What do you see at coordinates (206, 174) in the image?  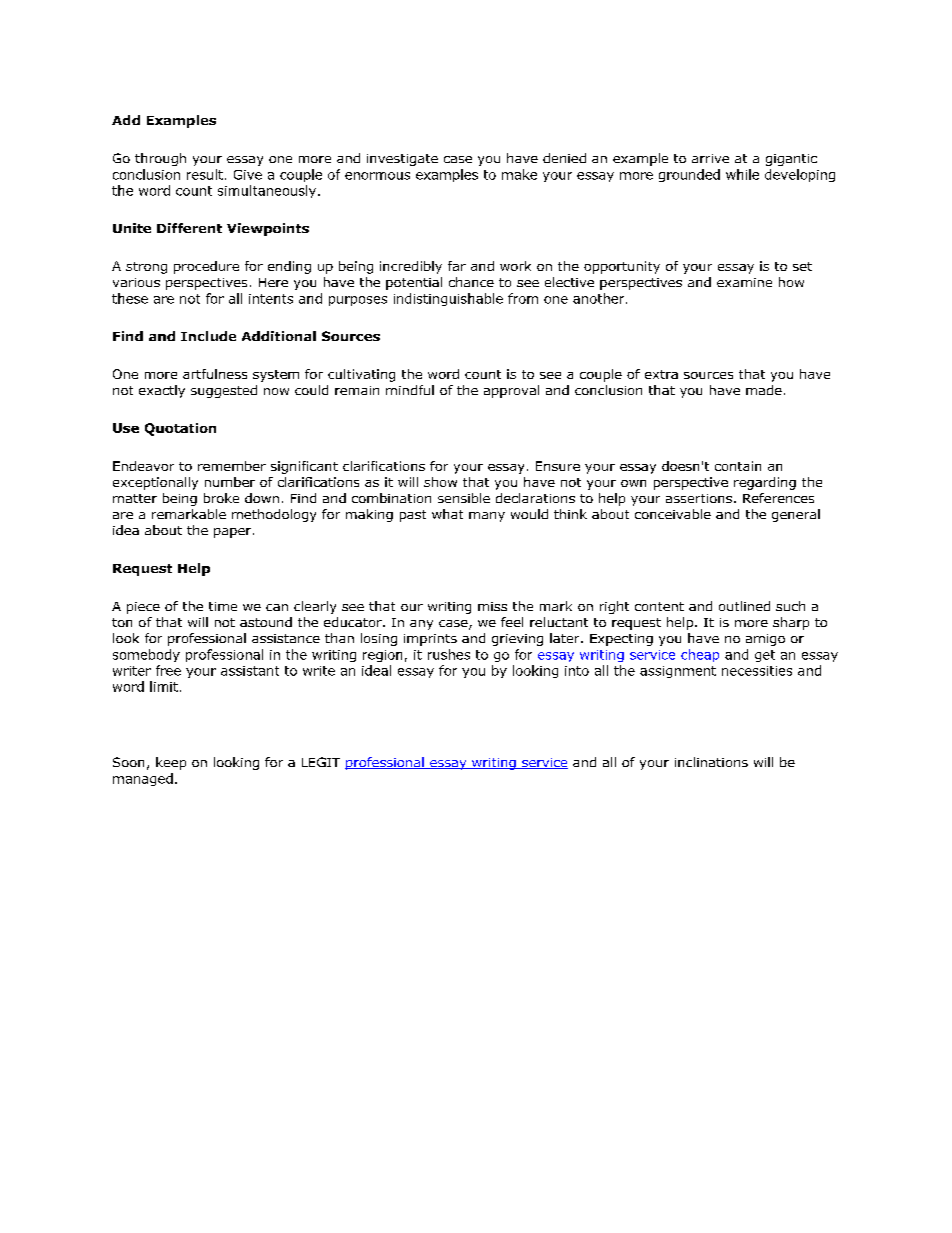 I see `result` at bounding box center [206, 174].
